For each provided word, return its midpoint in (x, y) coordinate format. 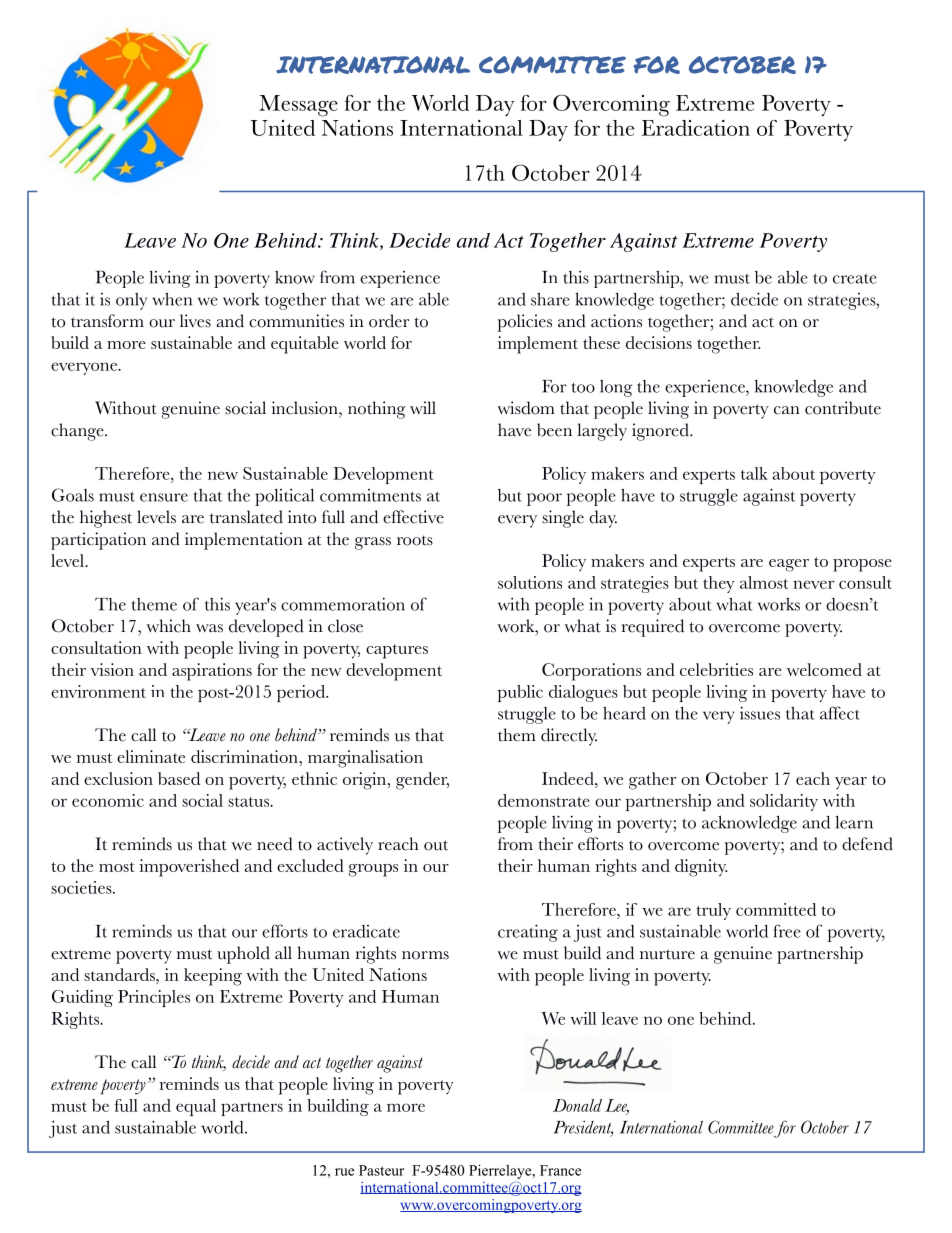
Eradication (696, 128)
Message (298, 106)
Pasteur (381, 1170)
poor (544, 499)
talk (754, 473)
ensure (164, 497)
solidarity (784, 802)
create (855, 278)
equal (196, 1107)
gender (422, 781)
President (583, 1128)
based (179, 778)
